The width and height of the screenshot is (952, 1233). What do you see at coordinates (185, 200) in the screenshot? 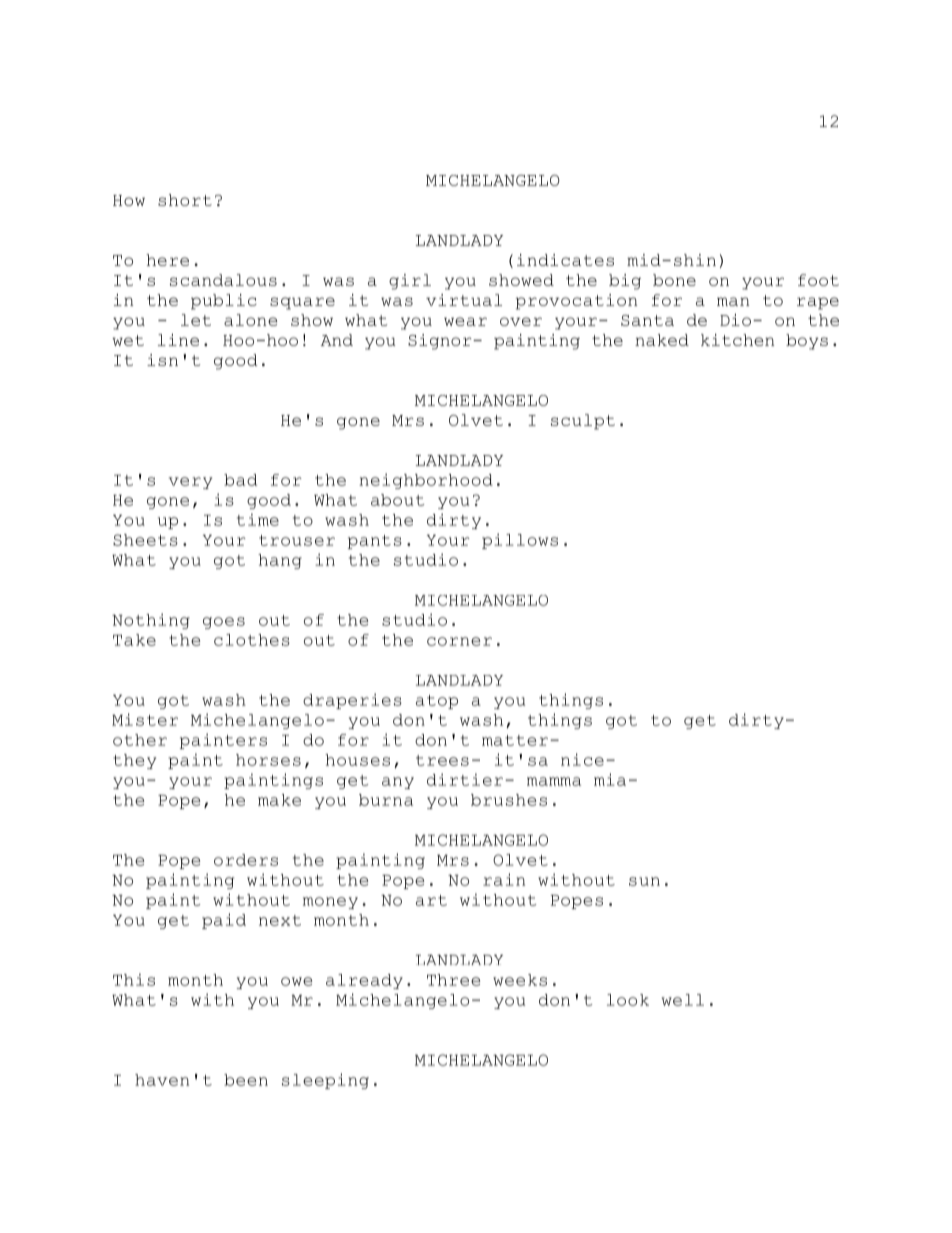
I see `short` at bounding box center [185, 200].
